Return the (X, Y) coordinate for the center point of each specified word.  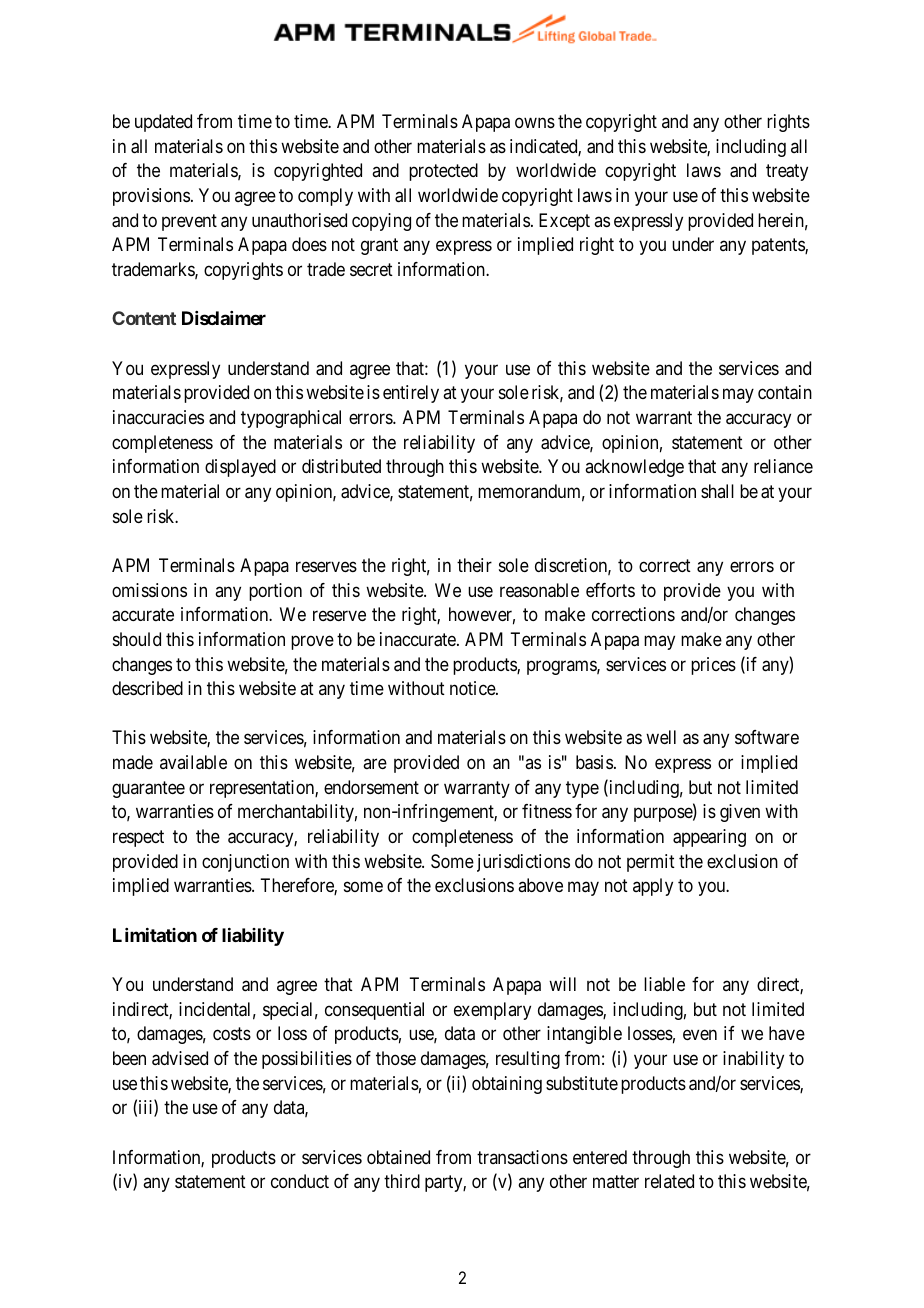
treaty (787, 173)
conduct (300, 1181)
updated (163, 123)
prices (713, 666)
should (137, 639)
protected (443, 172)
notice (473, 688)
